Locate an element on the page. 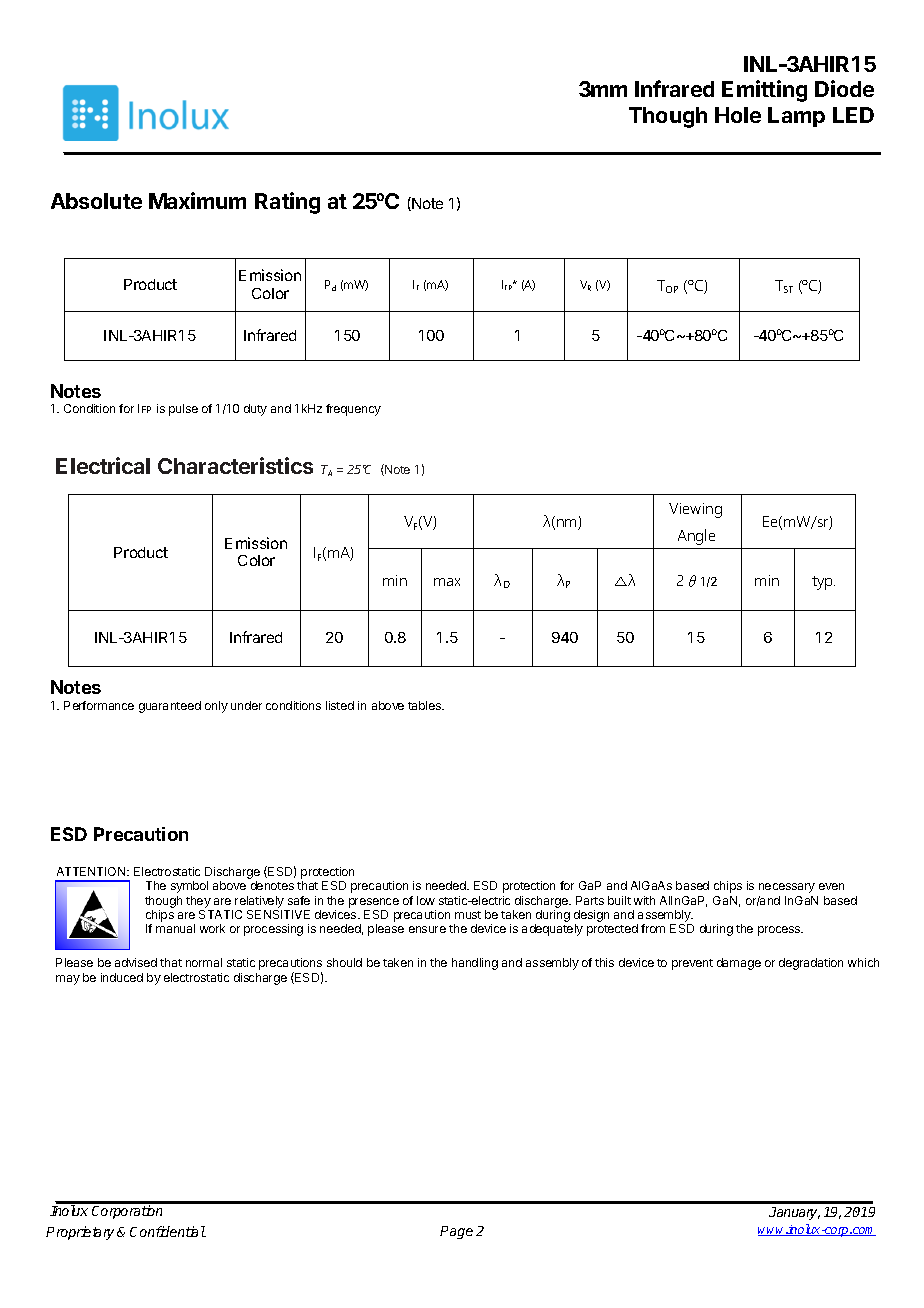  listed is located at coordinates (340, 705).
